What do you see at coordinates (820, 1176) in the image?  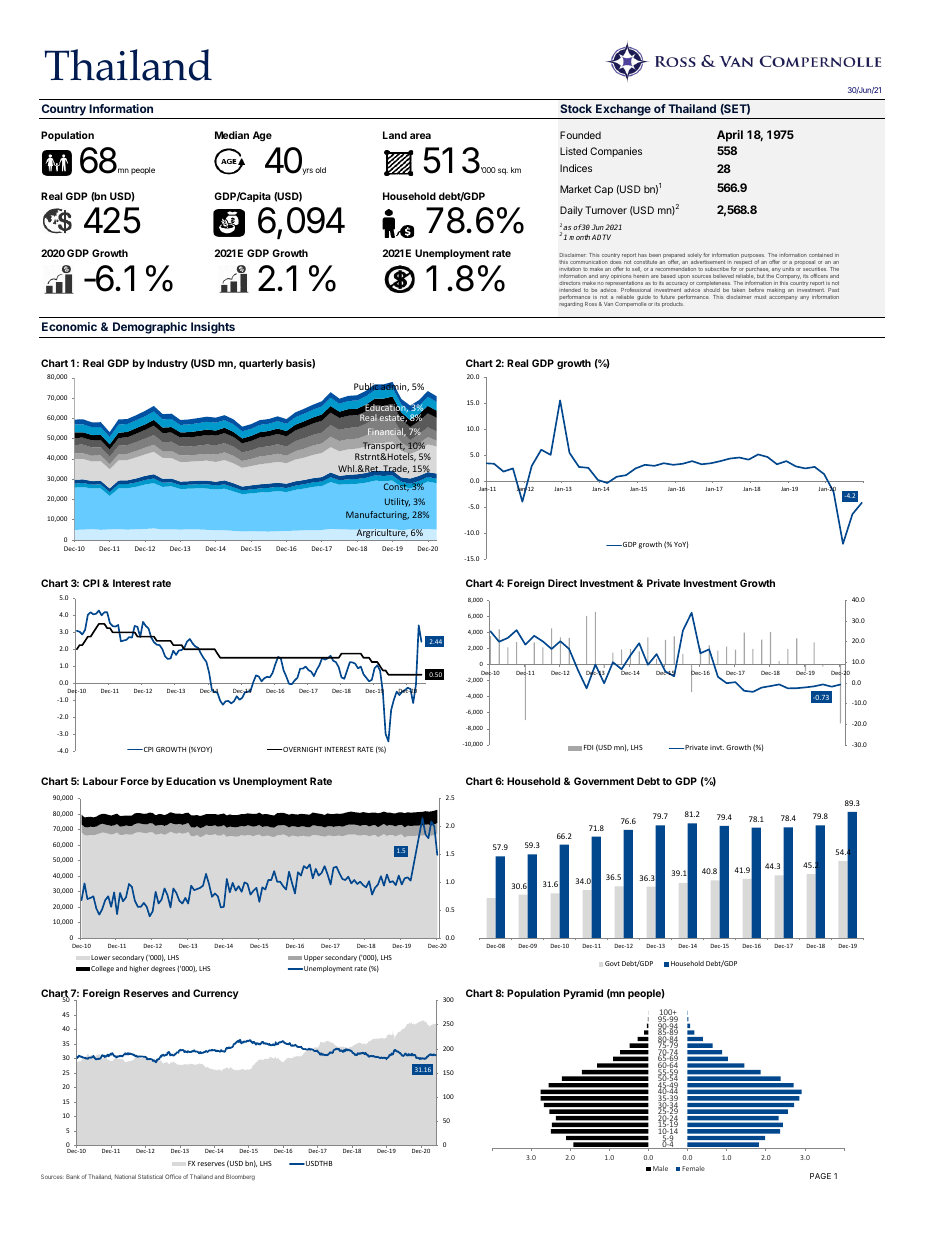 I see `PAGE` at bounding box center [820, 1176].
